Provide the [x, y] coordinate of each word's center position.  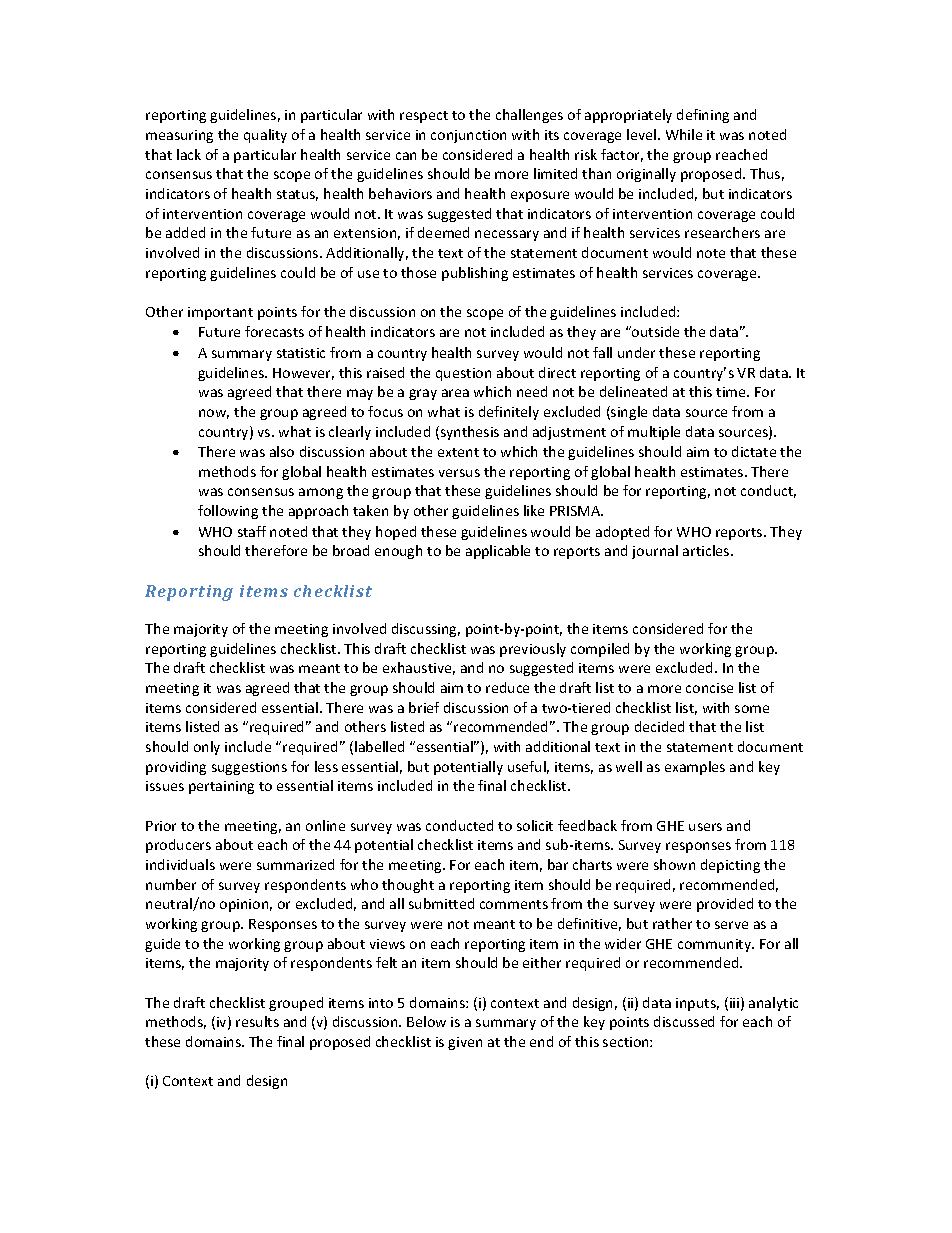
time [732, 392]
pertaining [221, 787]
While [684, 134]
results [257, 1021]
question [463, 374]
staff [252, 531]
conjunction [468, 136]
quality [265, 136]
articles [707, 550]
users [705, 827]
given [465, 1043]
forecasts [274, 331]
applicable [498, 552]
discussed [684, 1021]
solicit [535, 825]
